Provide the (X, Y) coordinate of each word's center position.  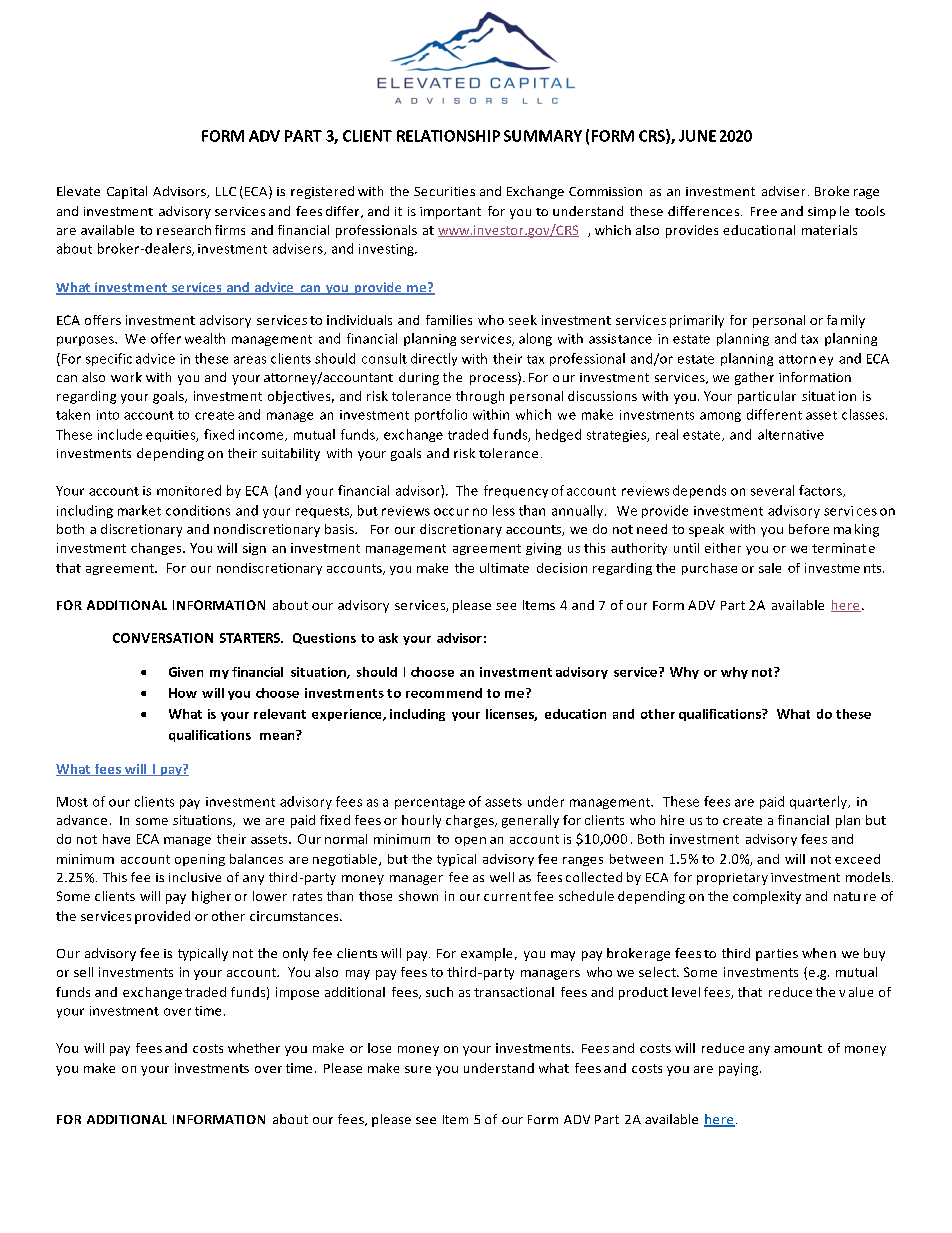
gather (754, 378)
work (126, 377)
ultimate (504, 568)
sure (418, 1069)
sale (770, 568)
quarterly (819, 802)
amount (798, 1048)
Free (764, 211)
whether (254, 1048)
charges (471, 821)
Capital (127, 192)
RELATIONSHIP (448, 136)
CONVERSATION (163, 638)
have (116, 839)
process (494, 378)
